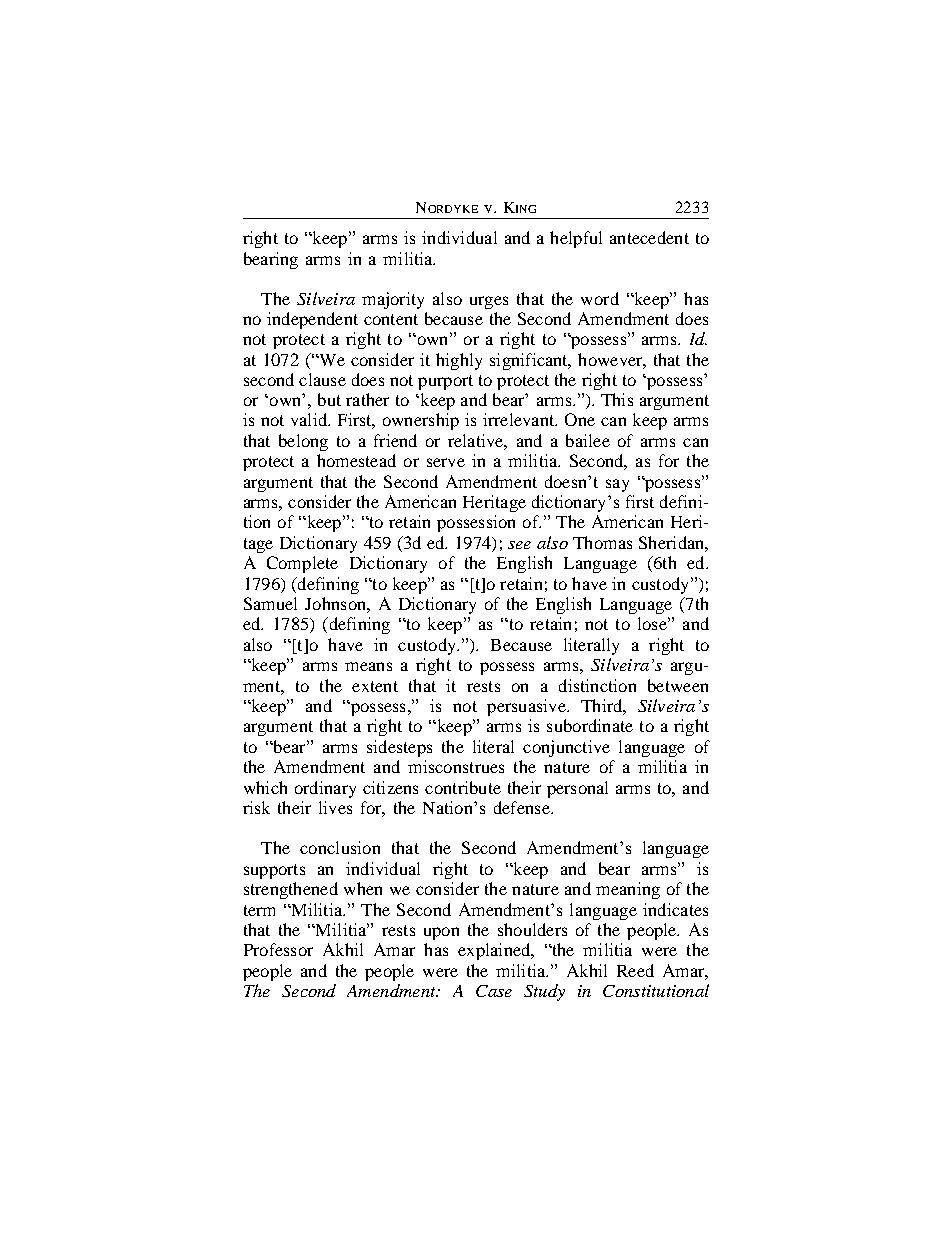 The width and height of the screenshot is (952, 1233). I want to click on independent, so click(312, 320).
